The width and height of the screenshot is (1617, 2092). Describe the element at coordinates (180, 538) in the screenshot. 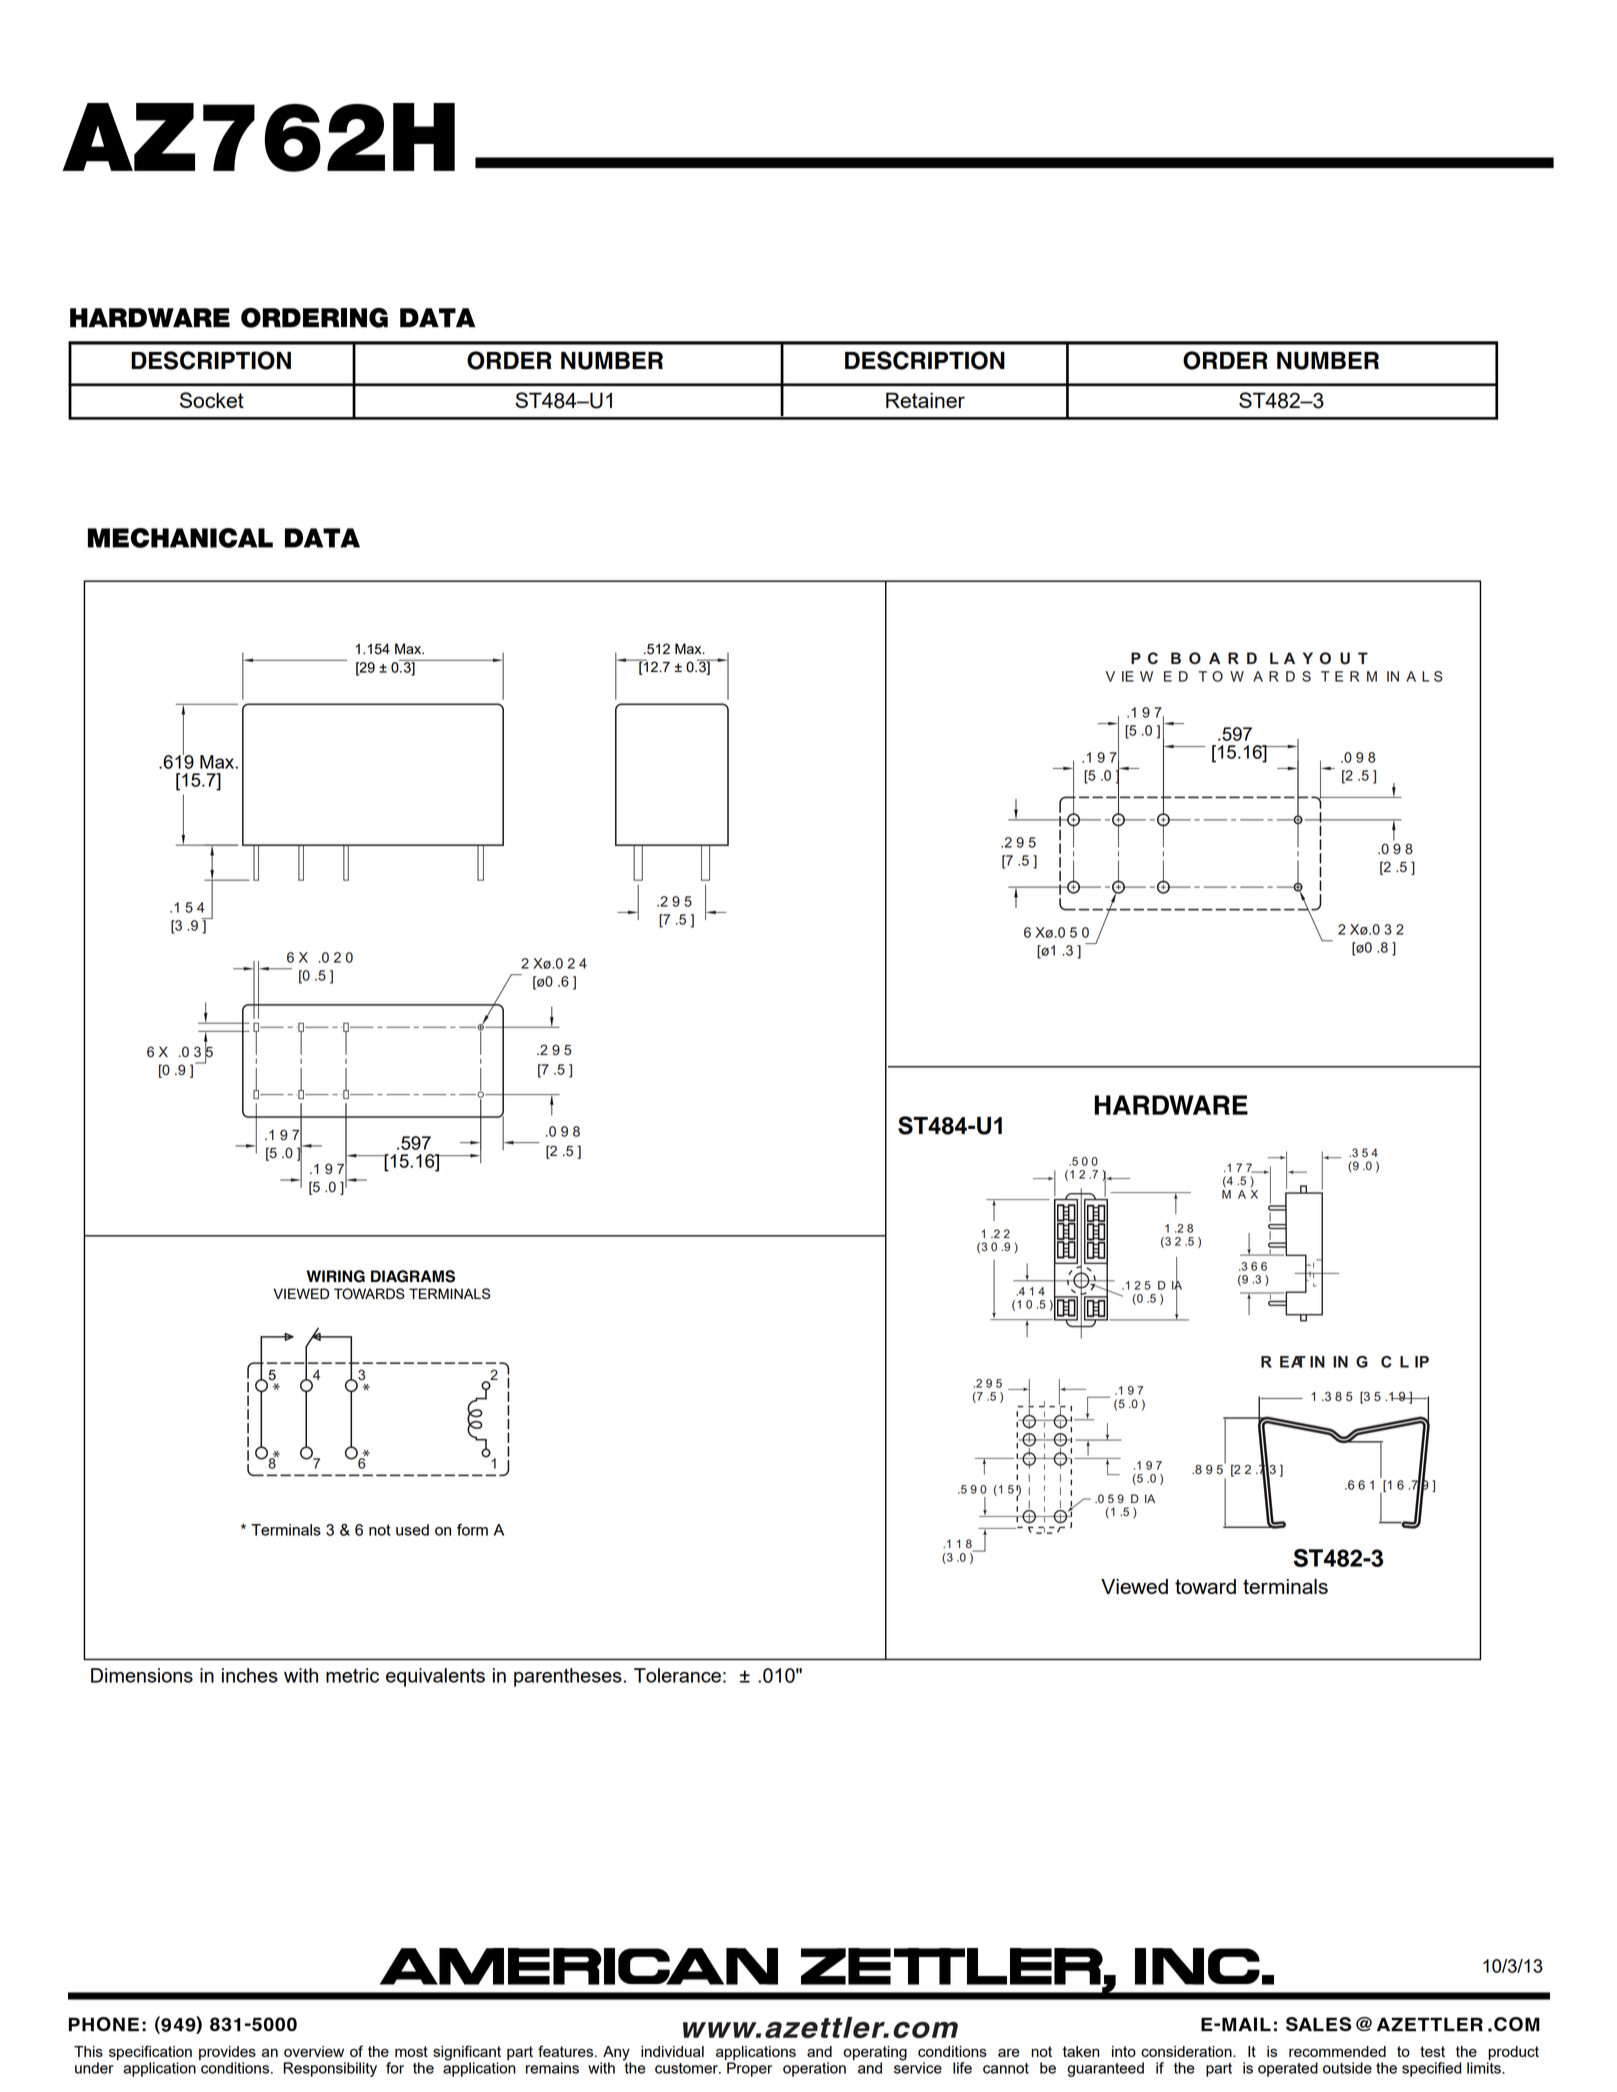

I see `MECHANICAL` at that location.
